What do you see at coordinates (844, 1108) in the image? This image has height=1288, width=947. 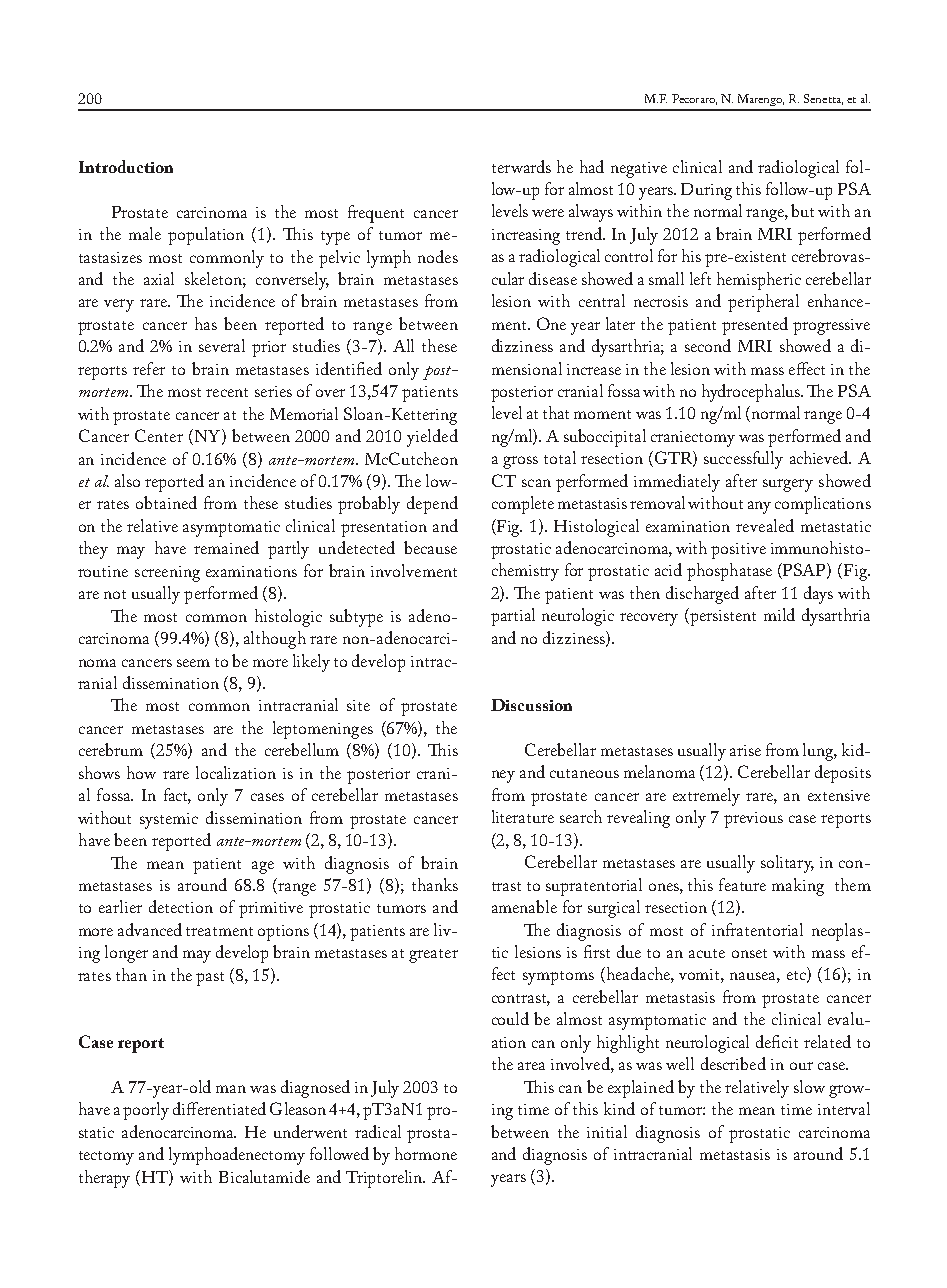 I see `interval` at bounding box center [844, 1108].
